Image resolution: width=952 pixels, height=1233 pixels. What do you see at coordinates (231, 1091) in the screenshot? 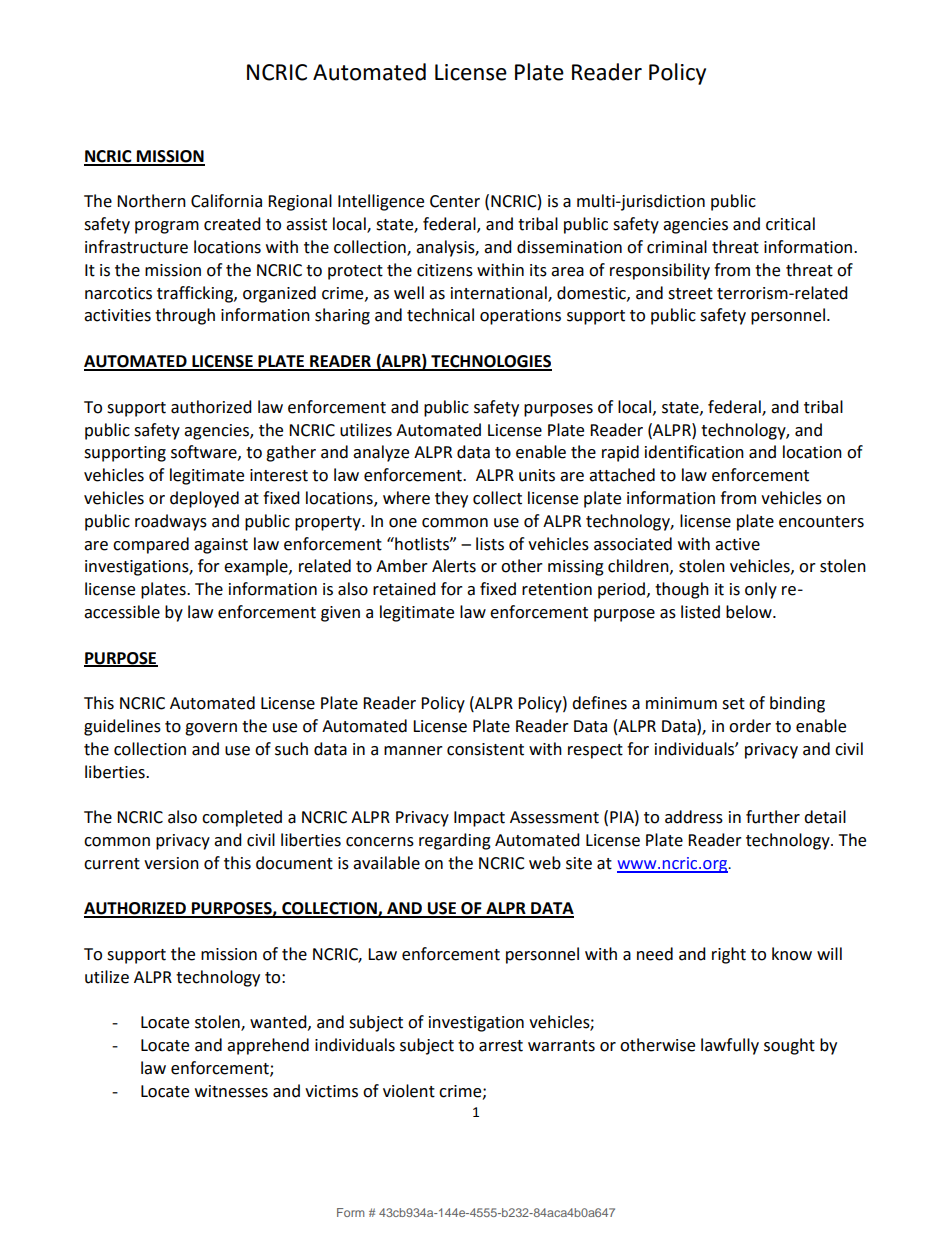
I see `witnesses` at bounding box center [231, 1091].
